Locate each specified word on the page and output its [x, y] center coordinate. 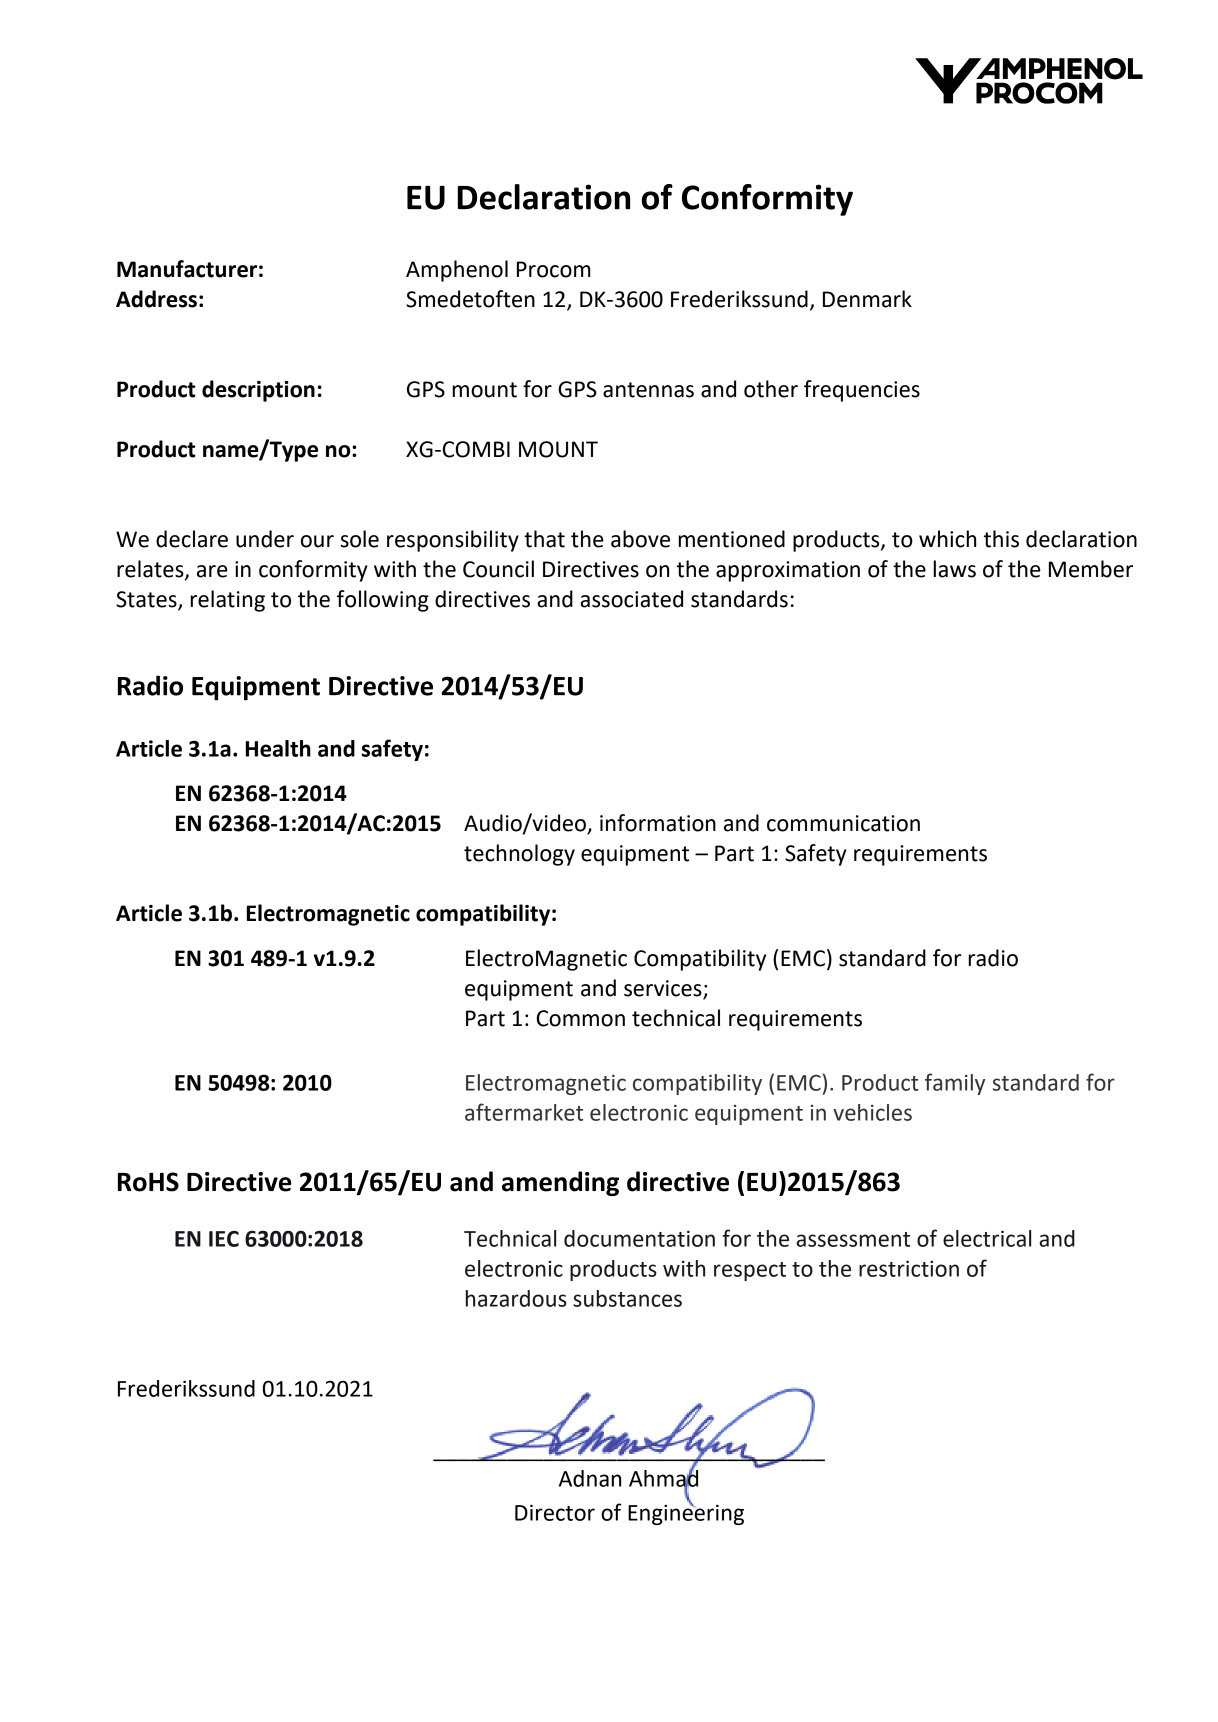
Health [278, 748]
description [258, 391]
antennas [648, 390]
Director [555, 1512]
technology [519, 855]
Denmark [867, 299]
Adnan [590, 1478]
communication [843, 823]
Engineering [686, 1513]
